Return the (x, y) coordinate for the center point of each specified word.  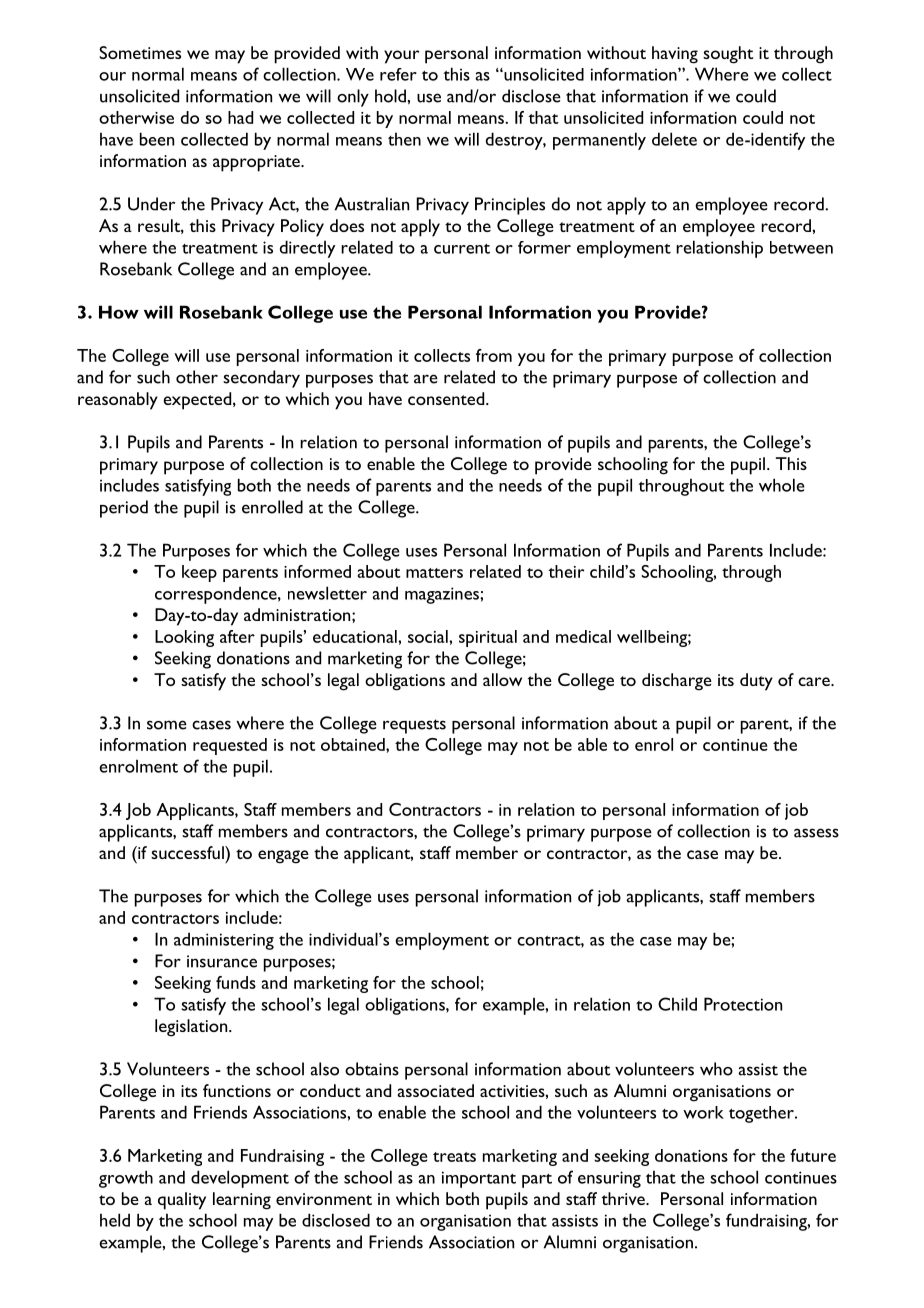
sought (728, 55)
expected (198, 401)
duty (756, 682)
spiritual (488, 638)
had (240, 117)
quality (182, 1201)
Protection (743, 1004)
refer (398, 74)
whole (782, 485)
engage (283, 857)
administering (224, 941)
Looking (184, 638)
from (494, 355)
